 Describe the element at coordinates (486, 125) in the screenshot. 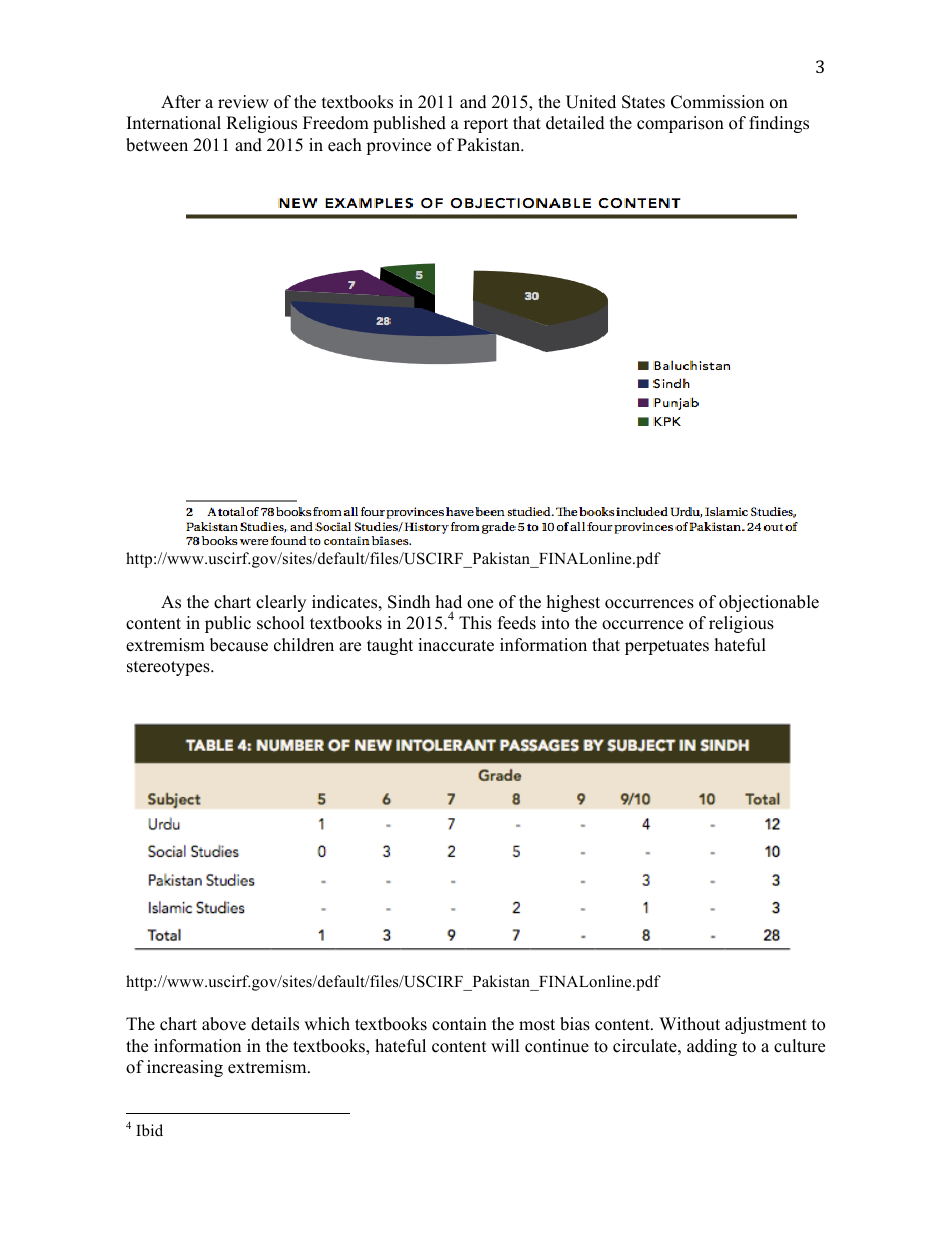

I see `report` at that location.
